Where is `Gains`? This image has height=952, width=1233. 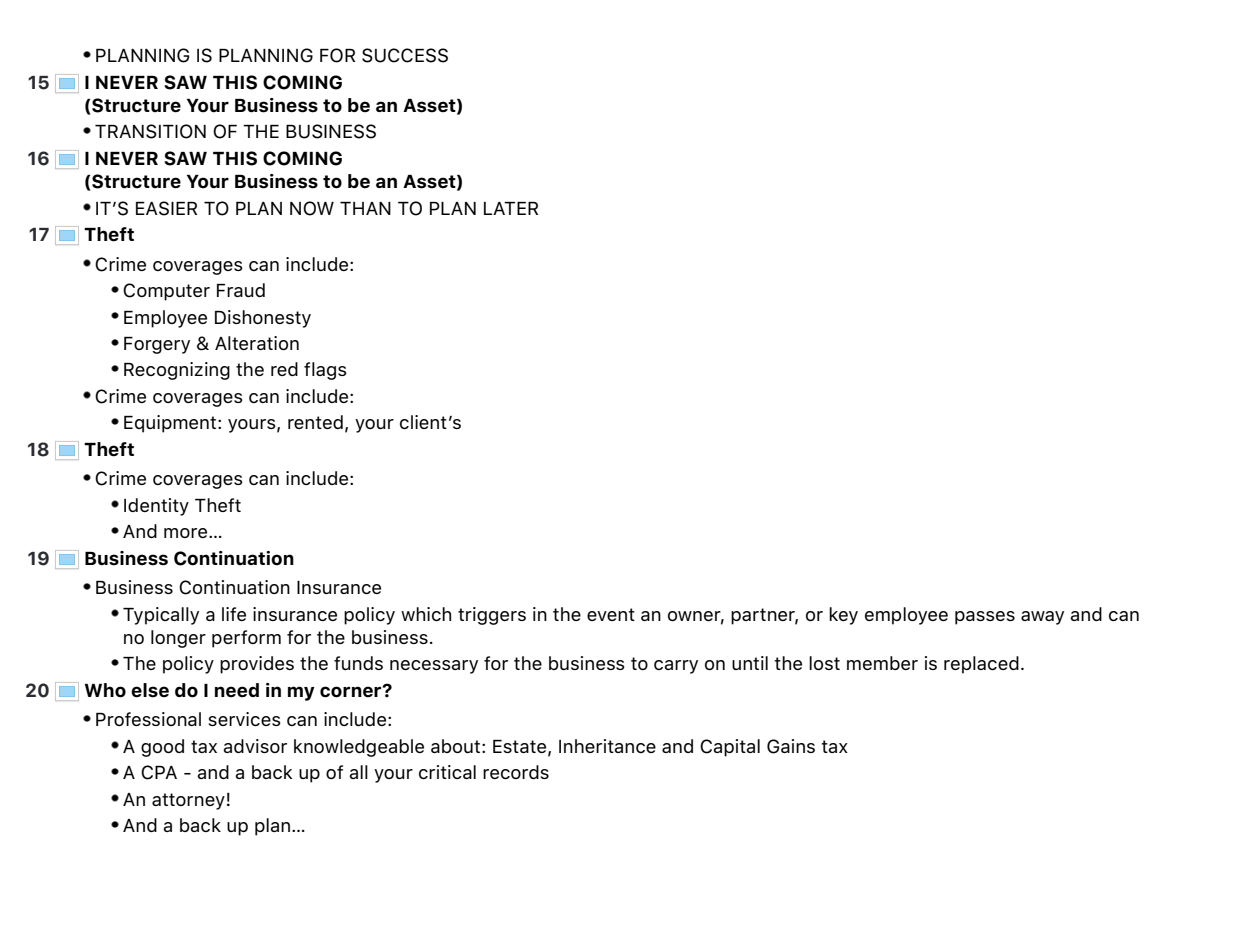
Gains is located at coordinates (791, 746).
